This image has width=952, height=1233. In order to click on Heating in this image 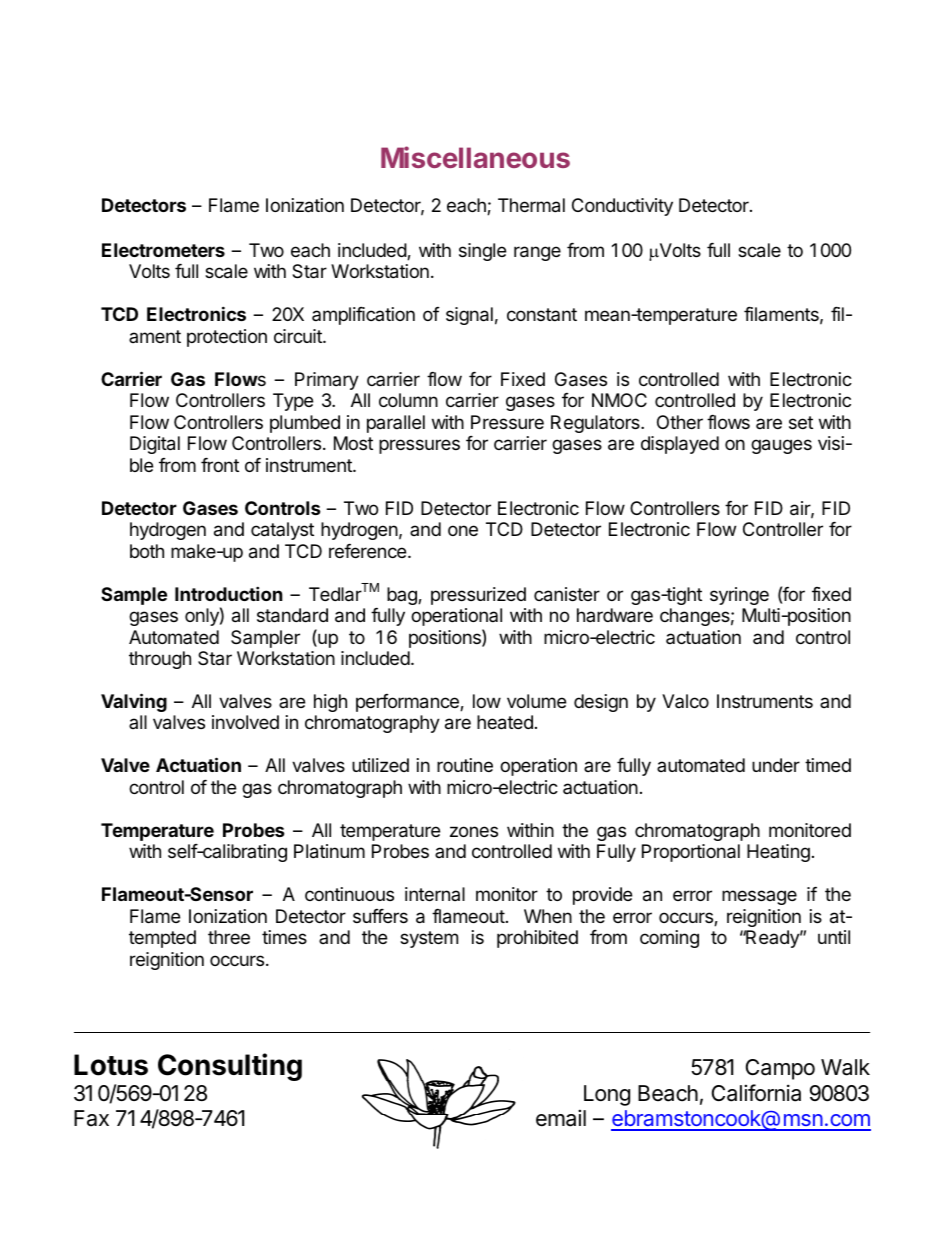, I will do `click(778, 853)`.
